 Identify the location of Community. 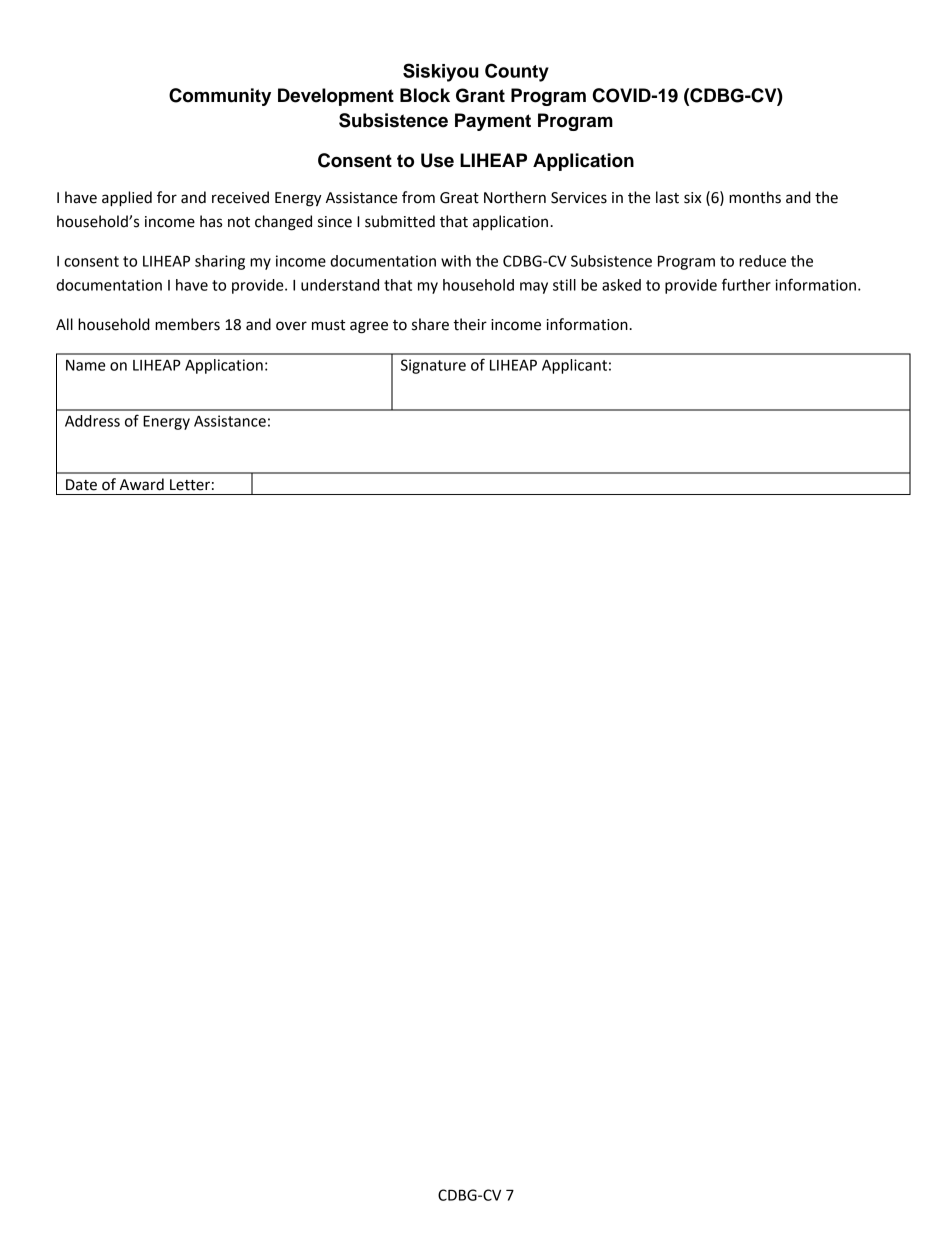
(220, 97).
